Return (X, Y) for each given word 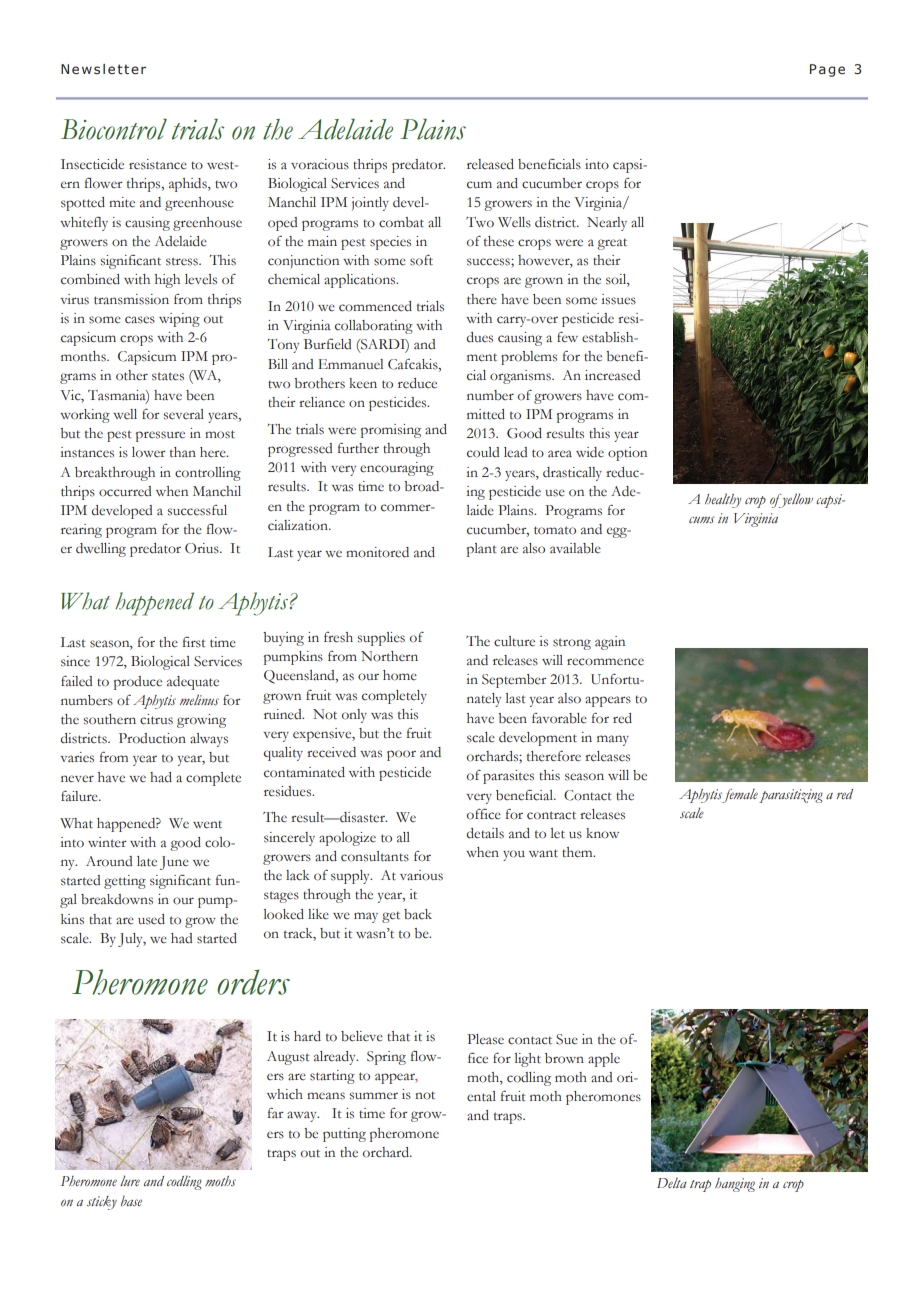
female (740, 795)
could (483, 452)
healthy (723, 501)
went (207, 824)
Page (827, 70)
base (131, 1200)
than (183, 452)
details (485, 833)
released (490, 164)
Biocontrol (114, 129)
